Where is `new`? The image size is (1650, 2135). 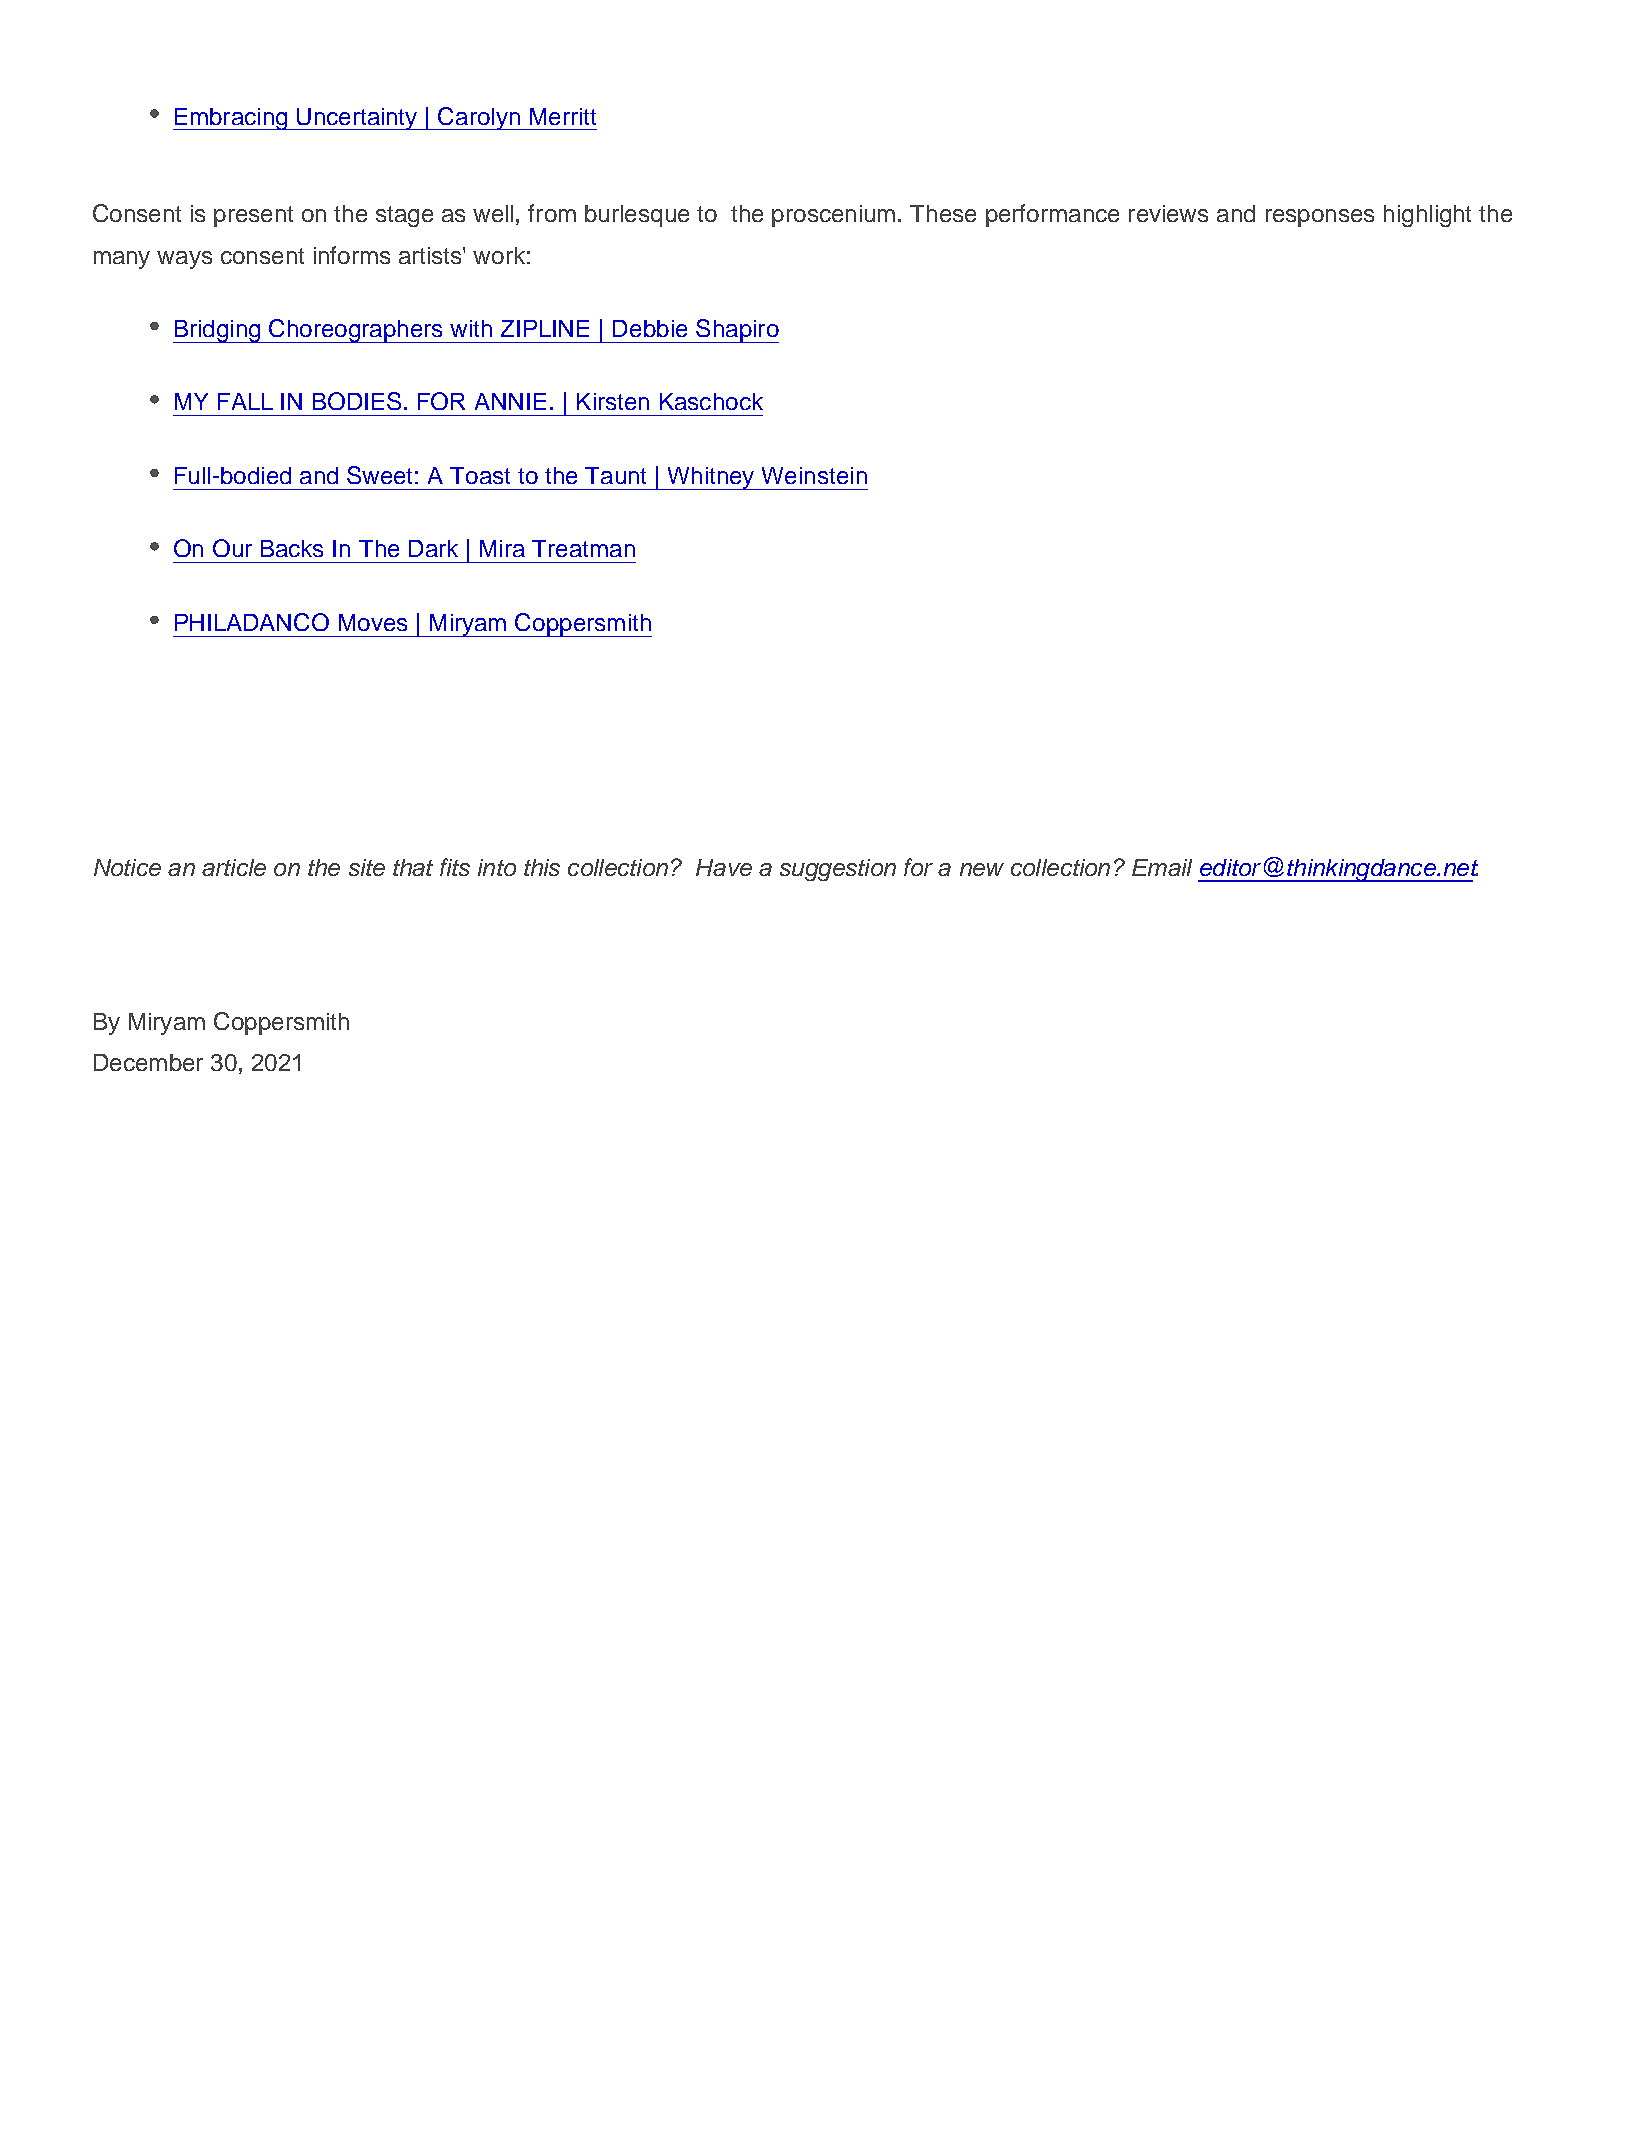 new is located at coordinates (982, 869).
